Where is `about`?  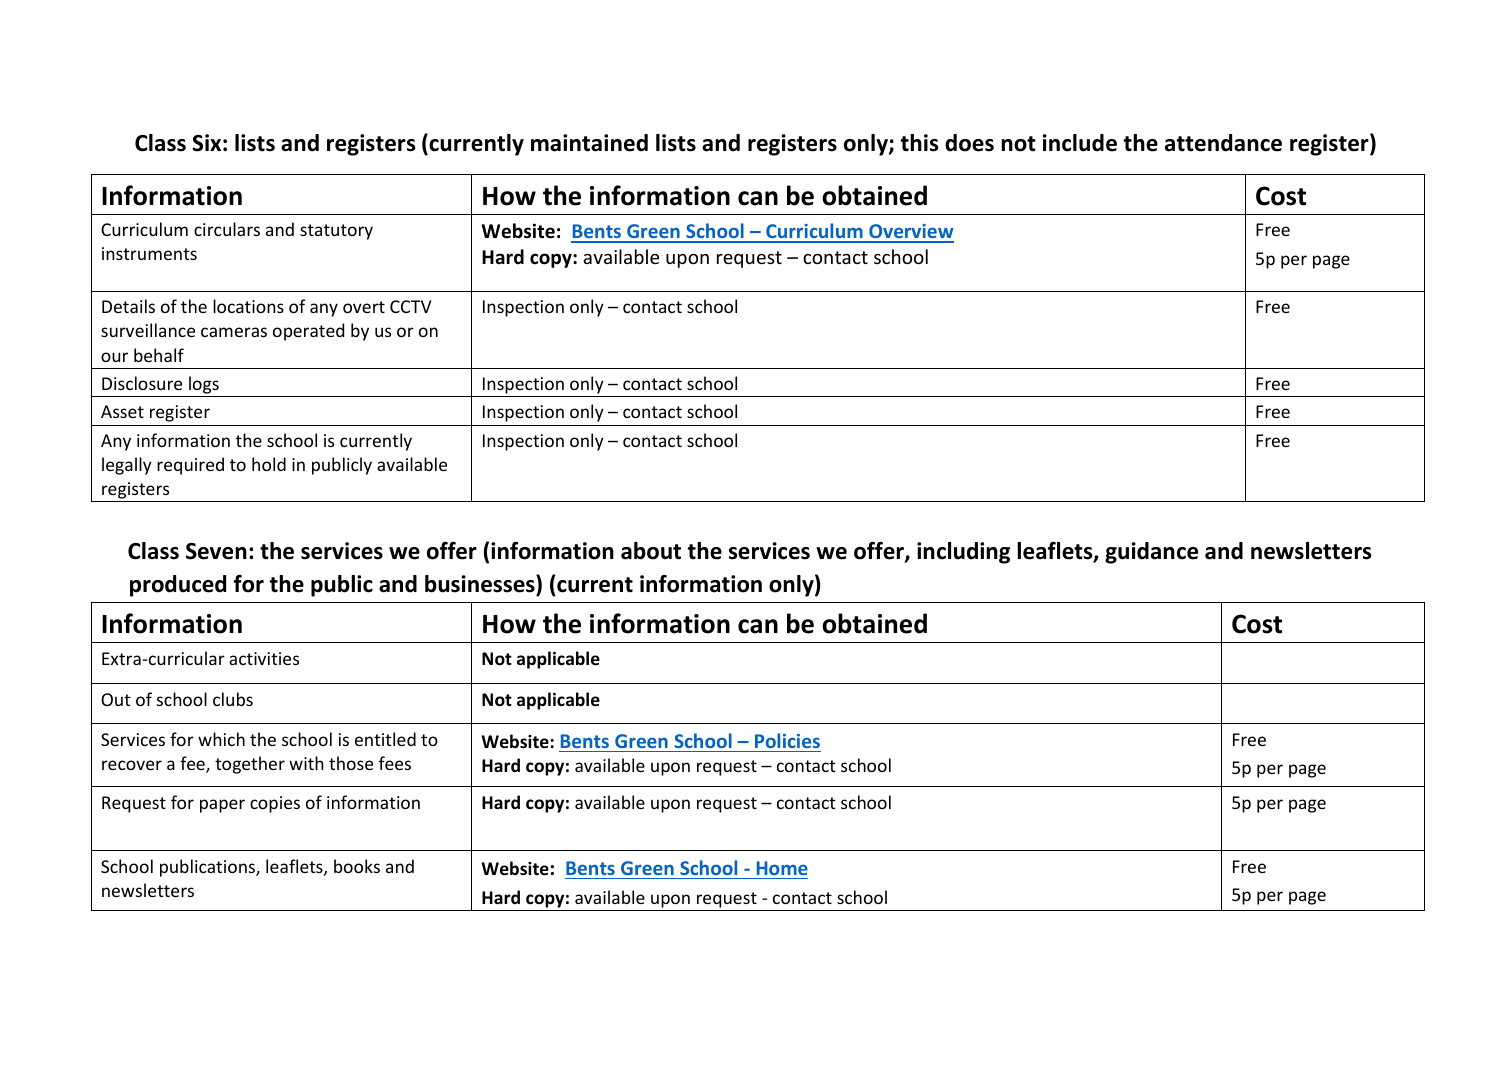
about is located at coordinates (651, 551).
